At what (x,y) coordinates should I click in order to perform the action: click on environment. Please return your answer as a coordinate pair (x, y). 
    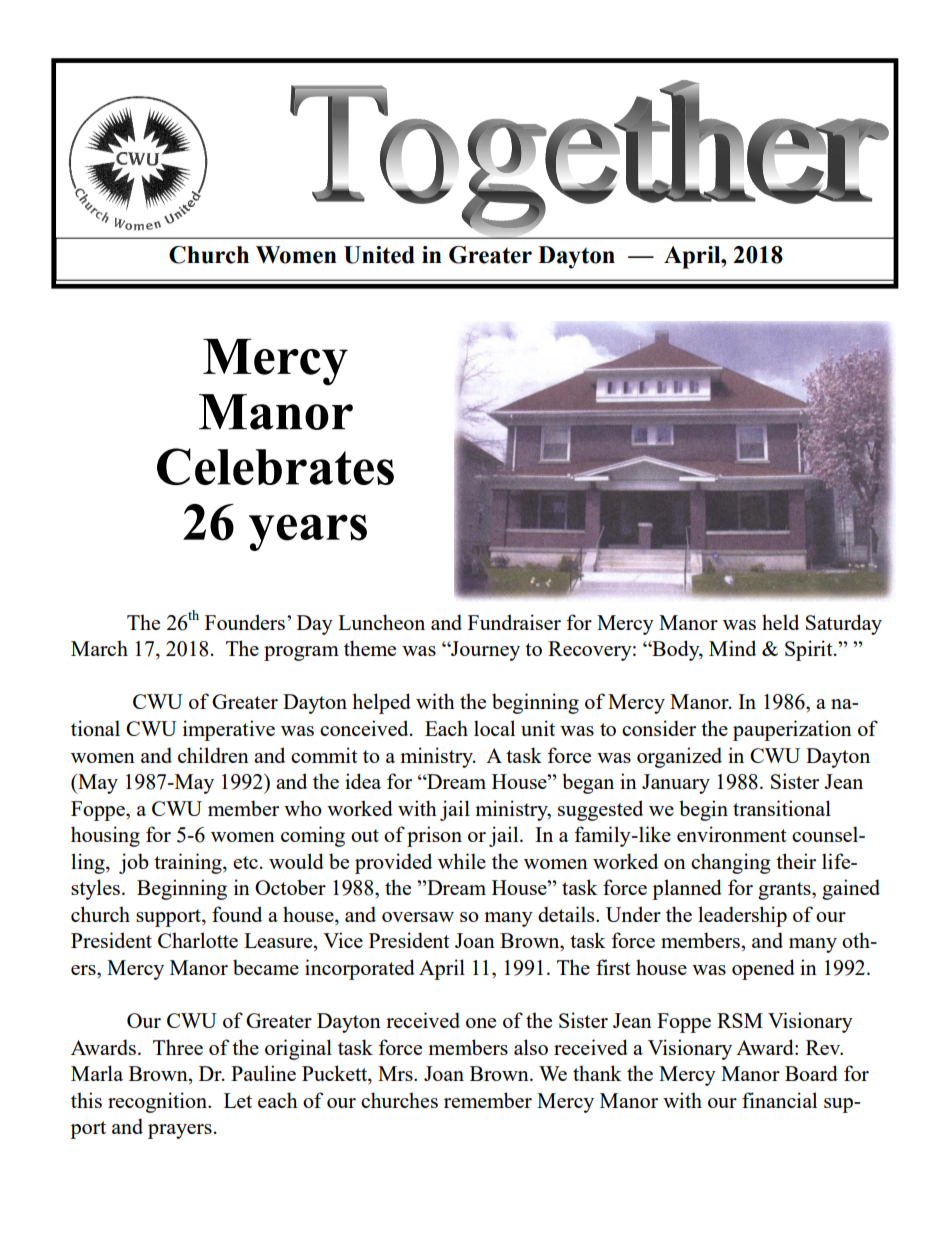
    Looking at the image, I should click on (732, 834).
